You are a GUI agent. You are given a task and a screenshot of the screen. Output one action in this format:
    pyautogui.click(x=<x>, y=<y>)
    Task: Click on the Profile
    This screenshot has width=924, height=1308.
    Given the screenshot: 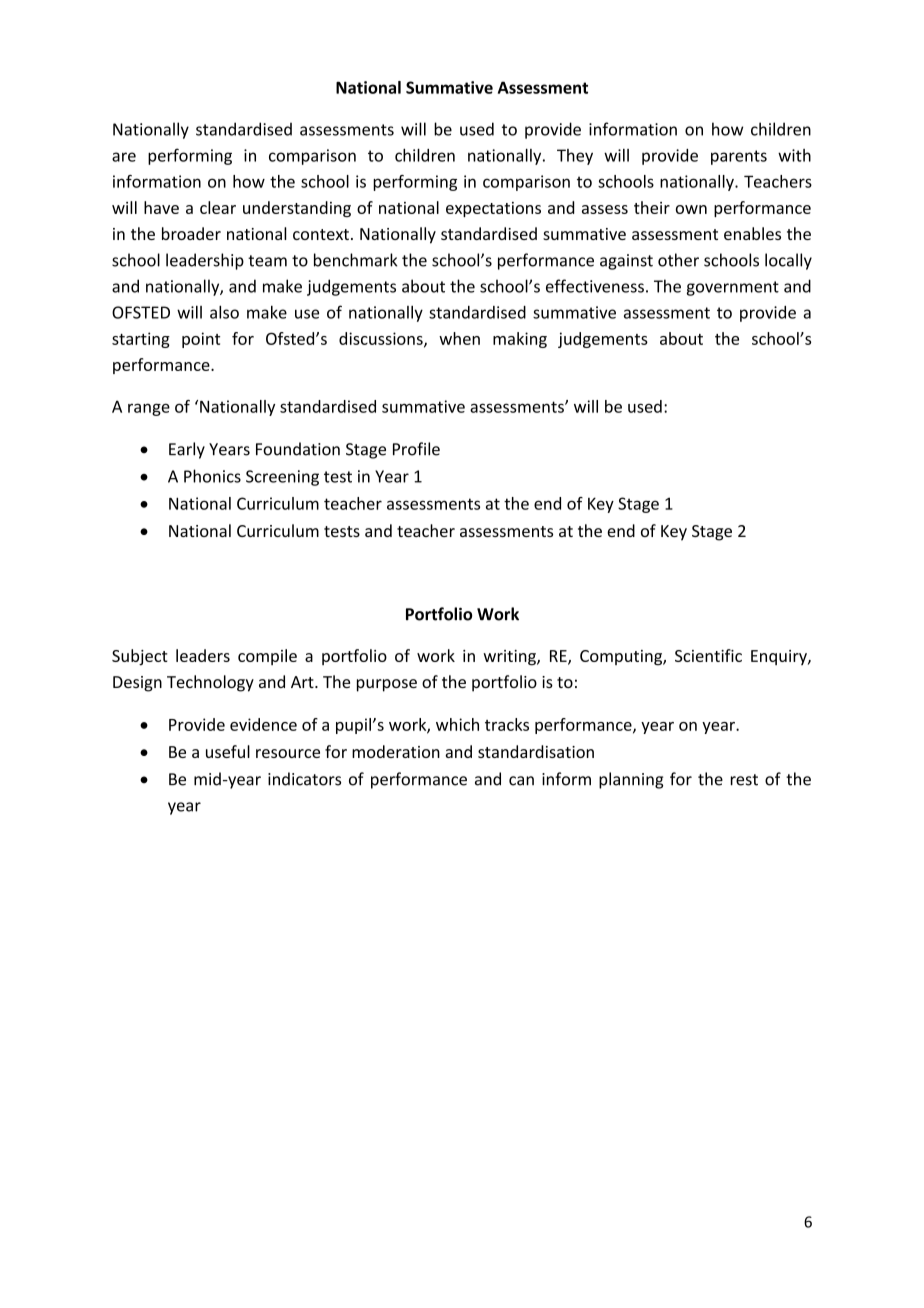 What is the action you would take?
    pyautogui.click(x=416, y=449)
